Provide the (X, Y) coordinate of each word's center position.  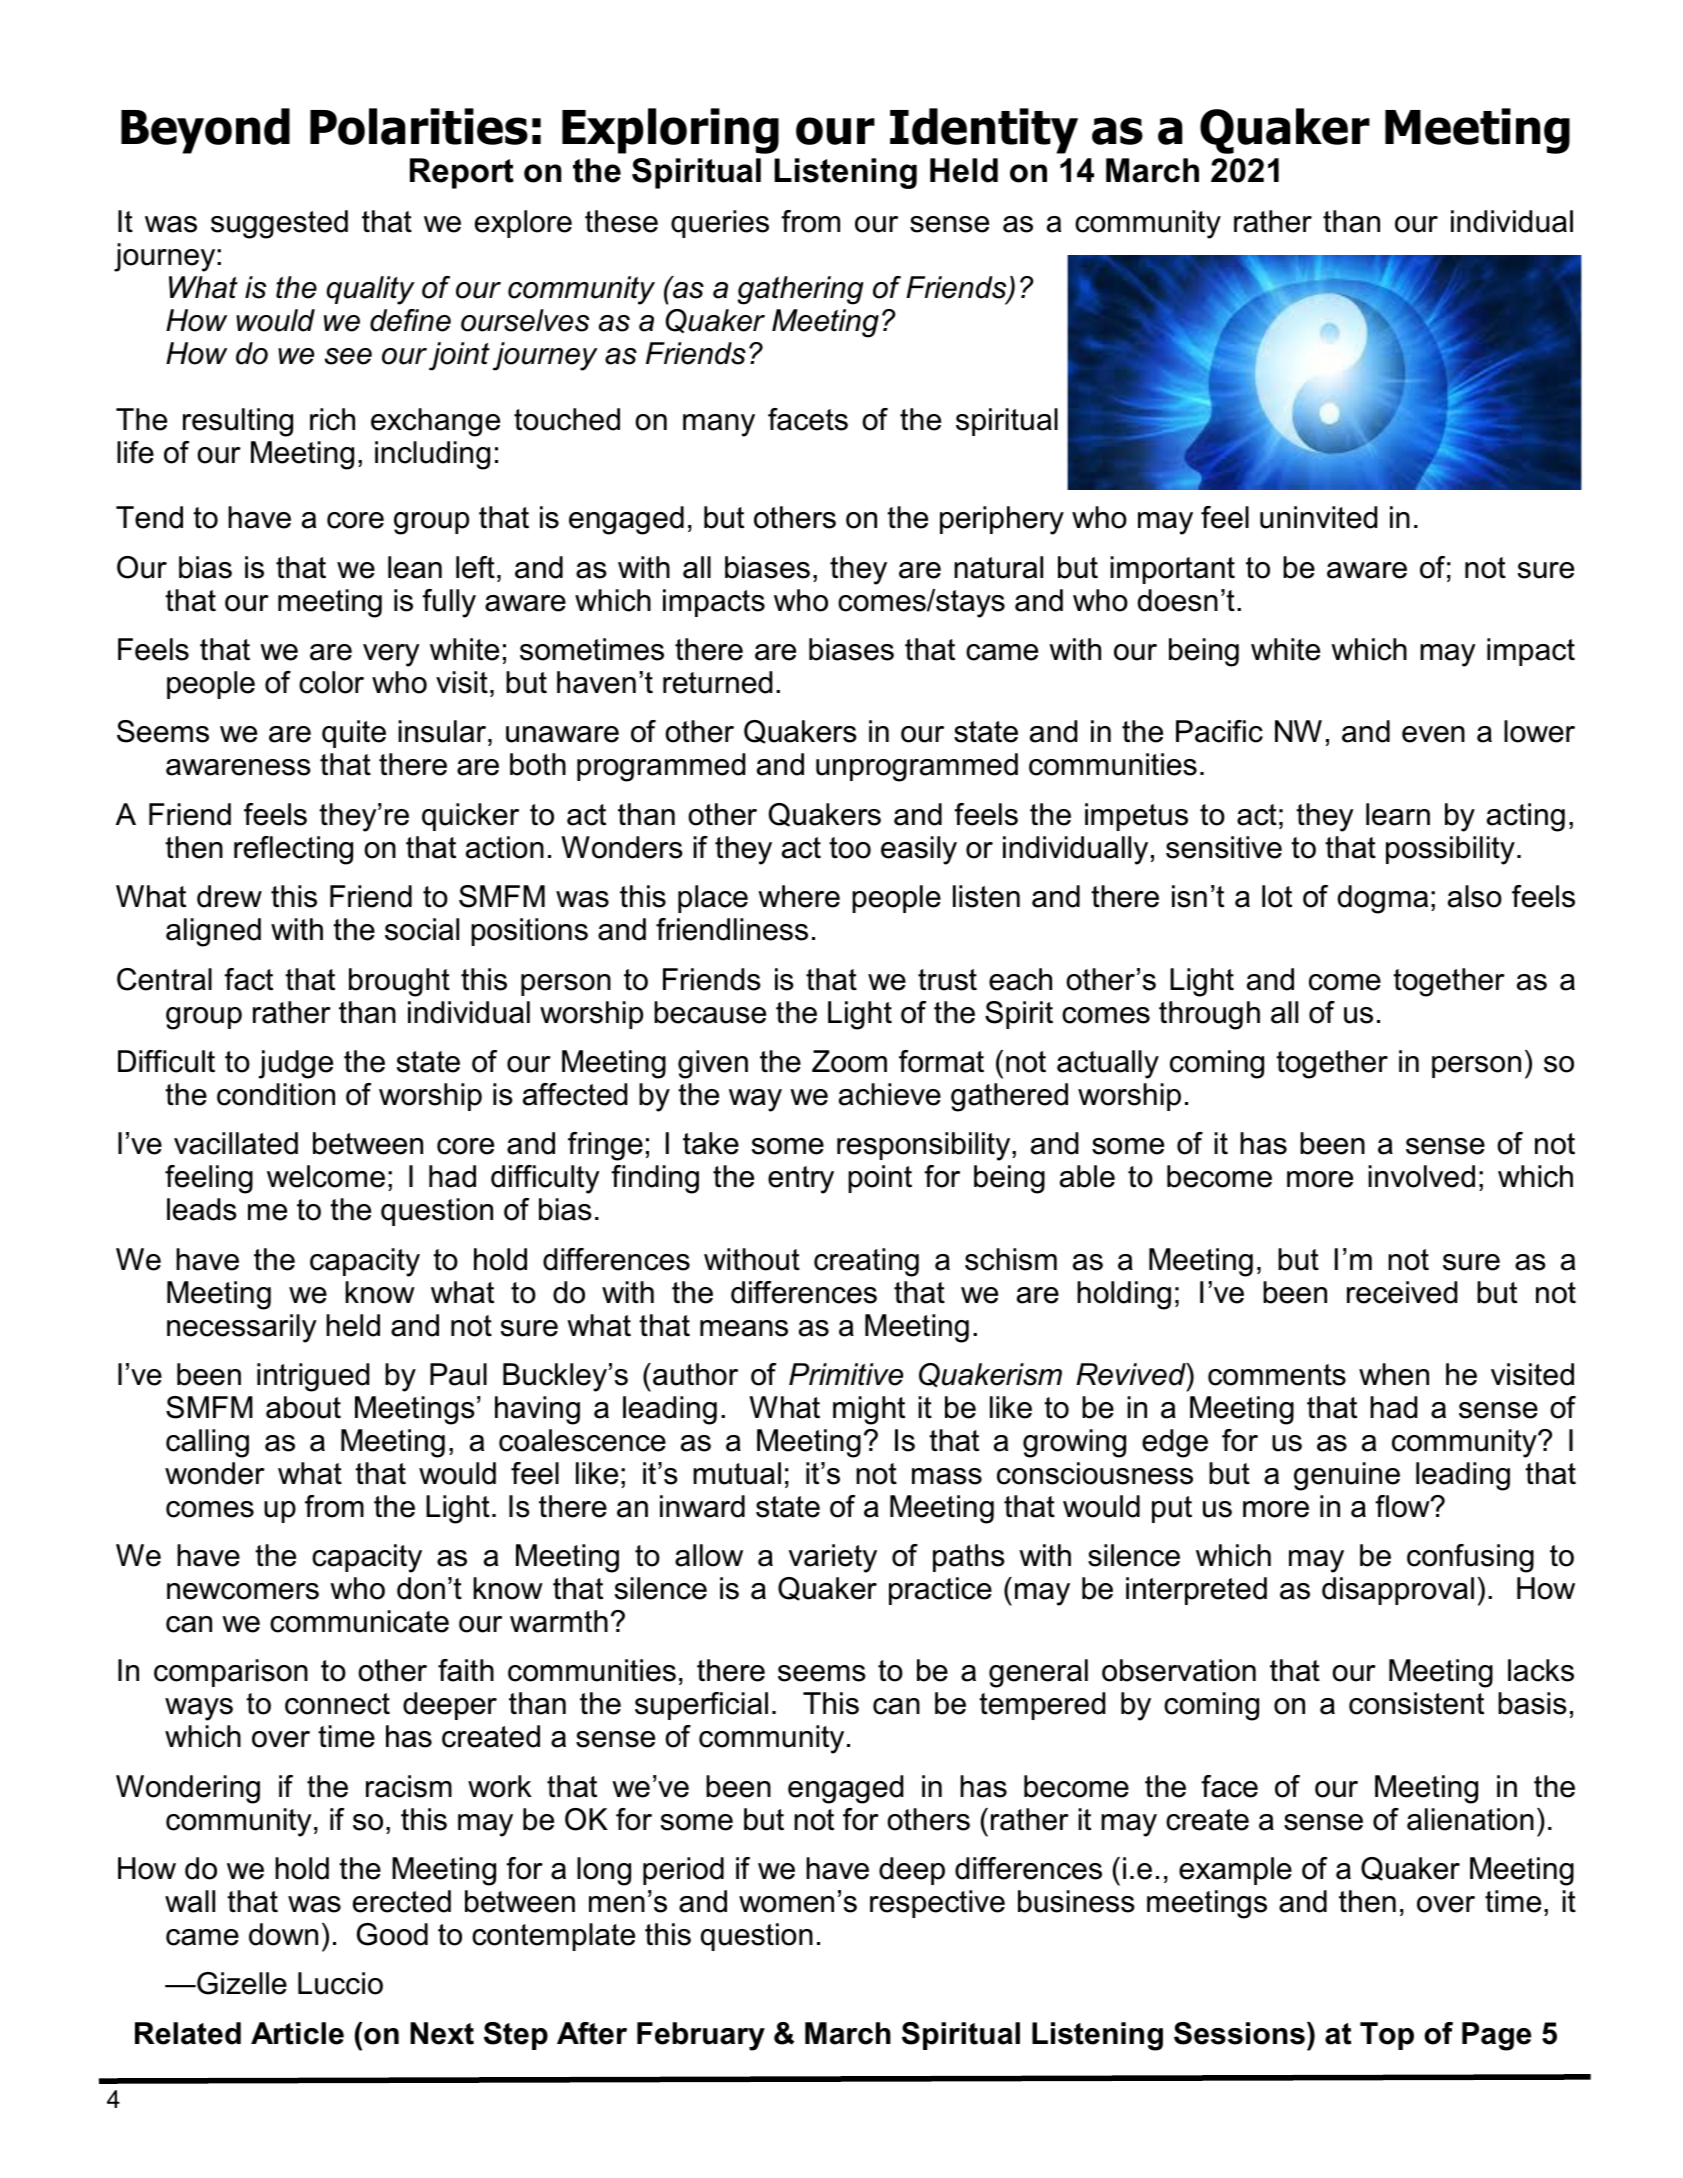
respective (937, 1904)
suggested (279, 224)
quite (354, 734)
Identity (984, 131)
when (1394, 1374)
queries (720, 224)
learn (1398, 814)
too (850, 848)
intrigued (313, 1377)
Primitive (846, 1374)
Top (1387, 2036)
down (283, 1934)
